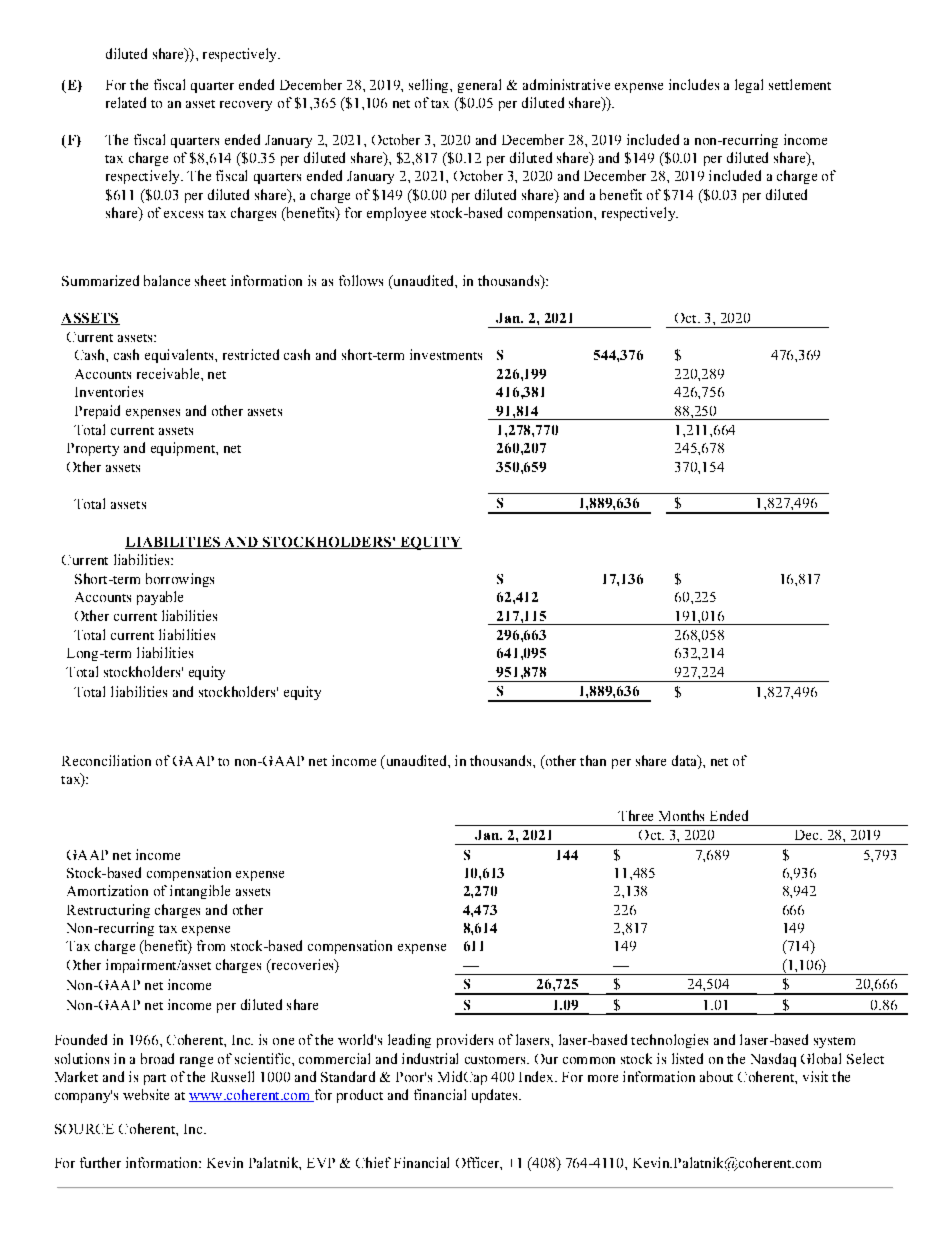 The width and height of the page is (952, 1233). I want to click on Reconciliation, so click(106, 760).
